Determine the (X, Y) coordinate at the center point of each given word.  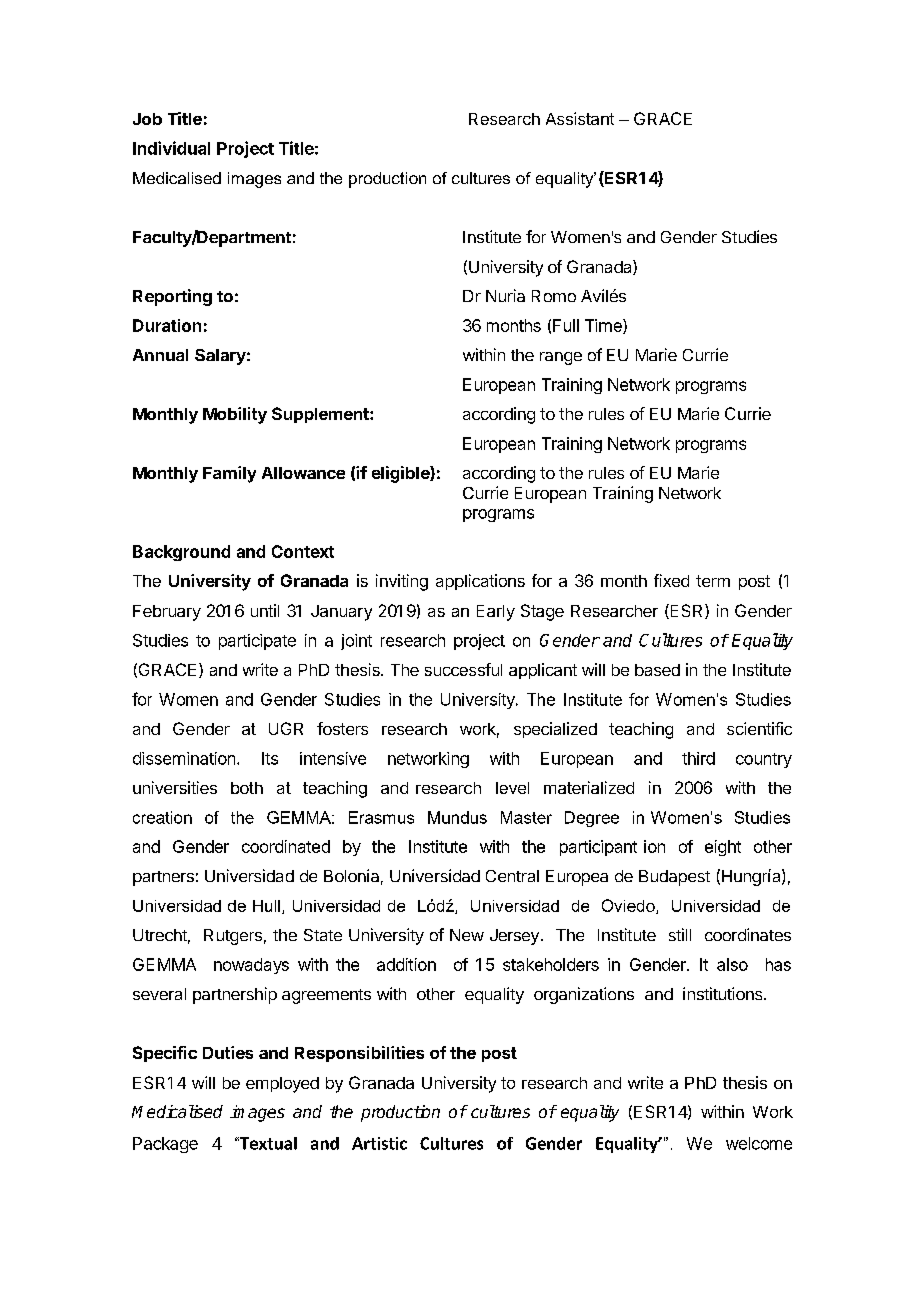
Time (604, 326)
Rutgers (233, 937)
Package (165, 1145)
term (713, 581)
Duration (167, 325)
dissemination (184, 758)
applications (480, 582)
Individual (171, 148)
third (698, 758)
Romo (554, 296)
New (467, 935)
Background (181, 553)
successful (463, 669)
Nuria (505, 295)
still (680, 934)
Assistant (580, 118)
